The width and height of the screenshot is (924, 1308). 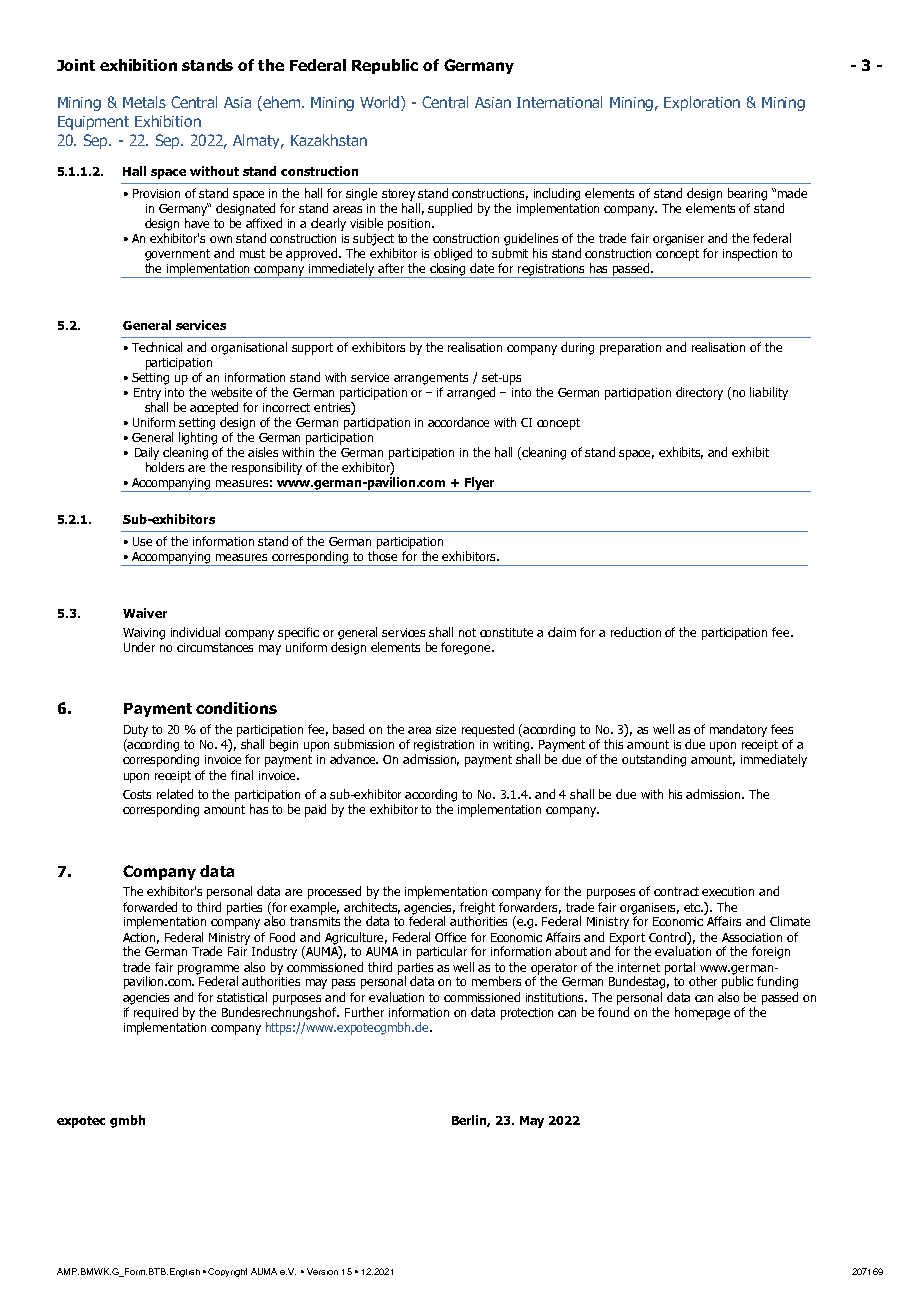 I want to click on holders, so click(x=165, y=467).
